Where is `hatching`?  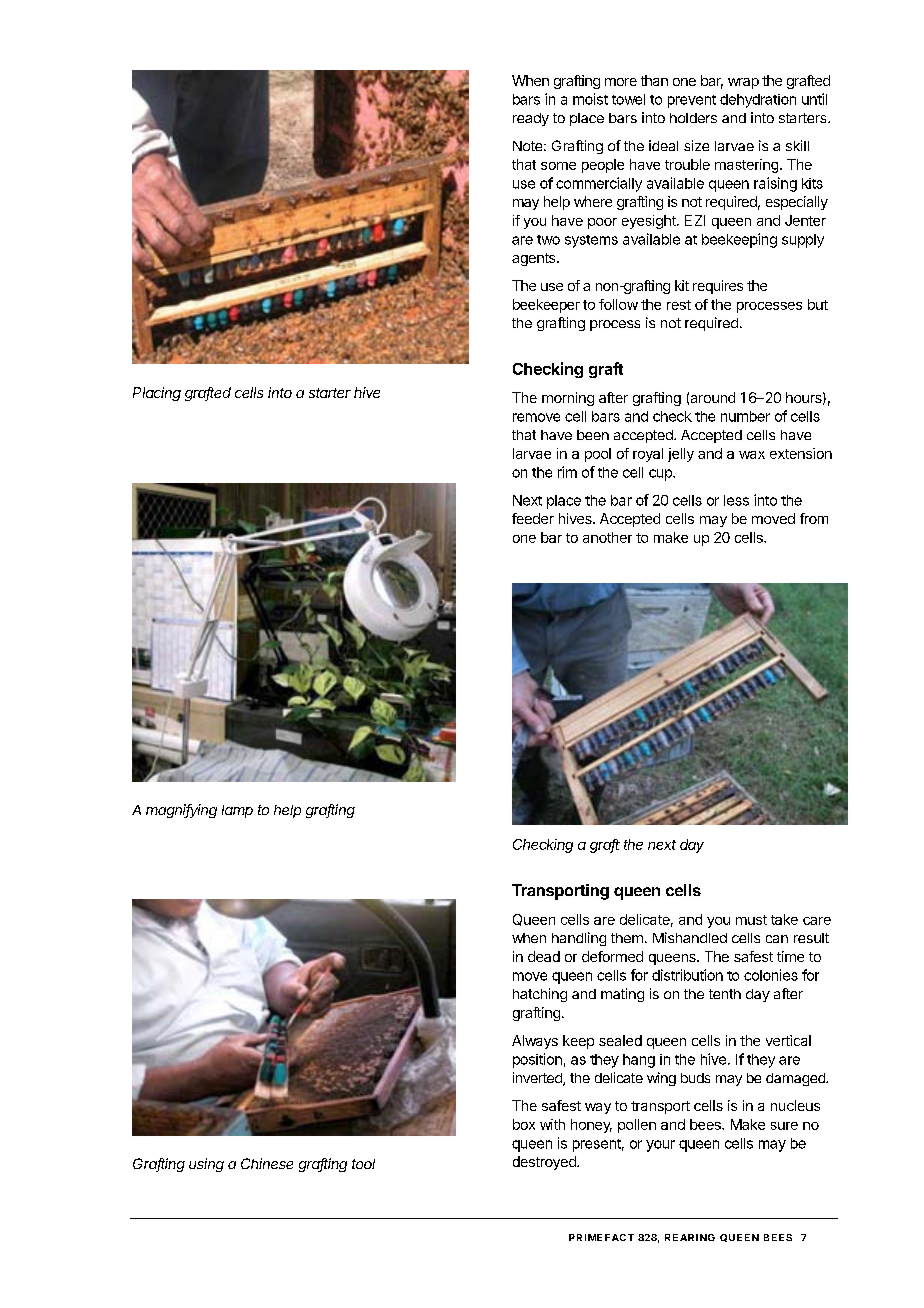 hatching is located at coordinates (540, 995).
